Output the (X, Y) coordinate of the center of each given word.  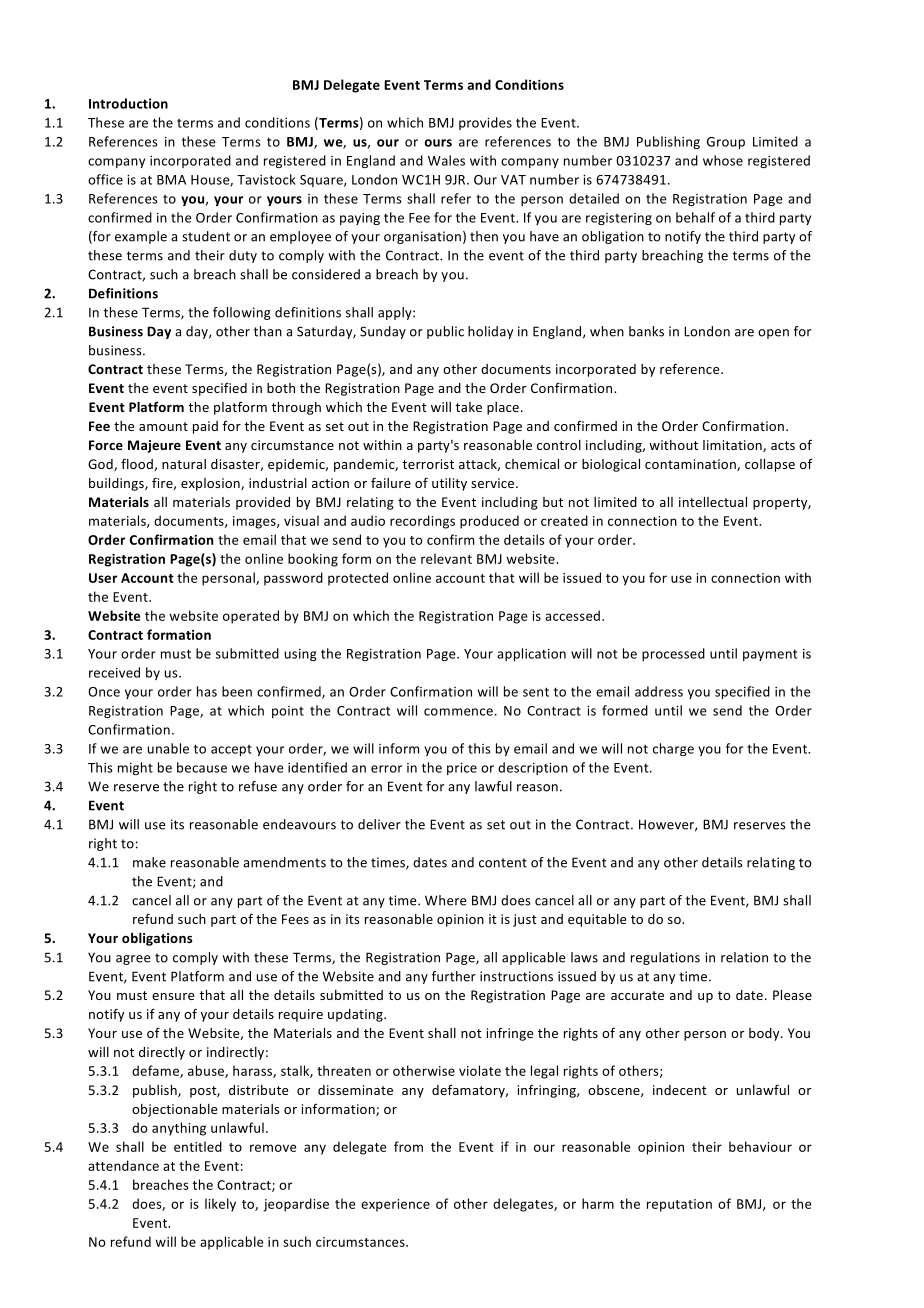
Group (726, 143)
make (149, 862)
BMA (171, 180)
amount (163, 426)
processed (673, 654)
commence (458, 712)
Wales (446, 160)
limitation (733, 446)
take (468, 407)
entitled (198, 1146)
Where (445, 900)
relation (744, 957)
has (207, 691)
